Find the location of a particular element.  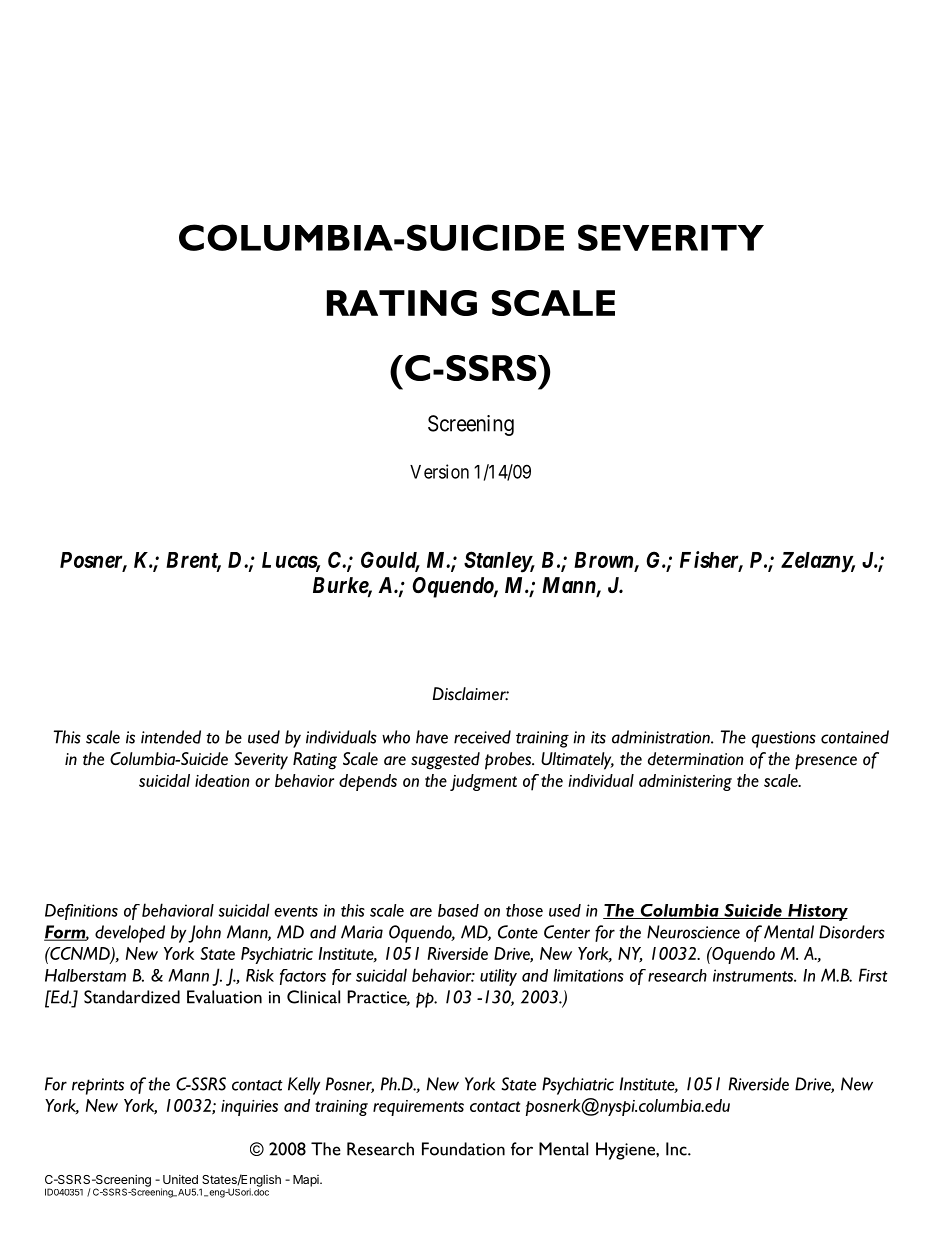

Version is located at coordinates (439, 471).
